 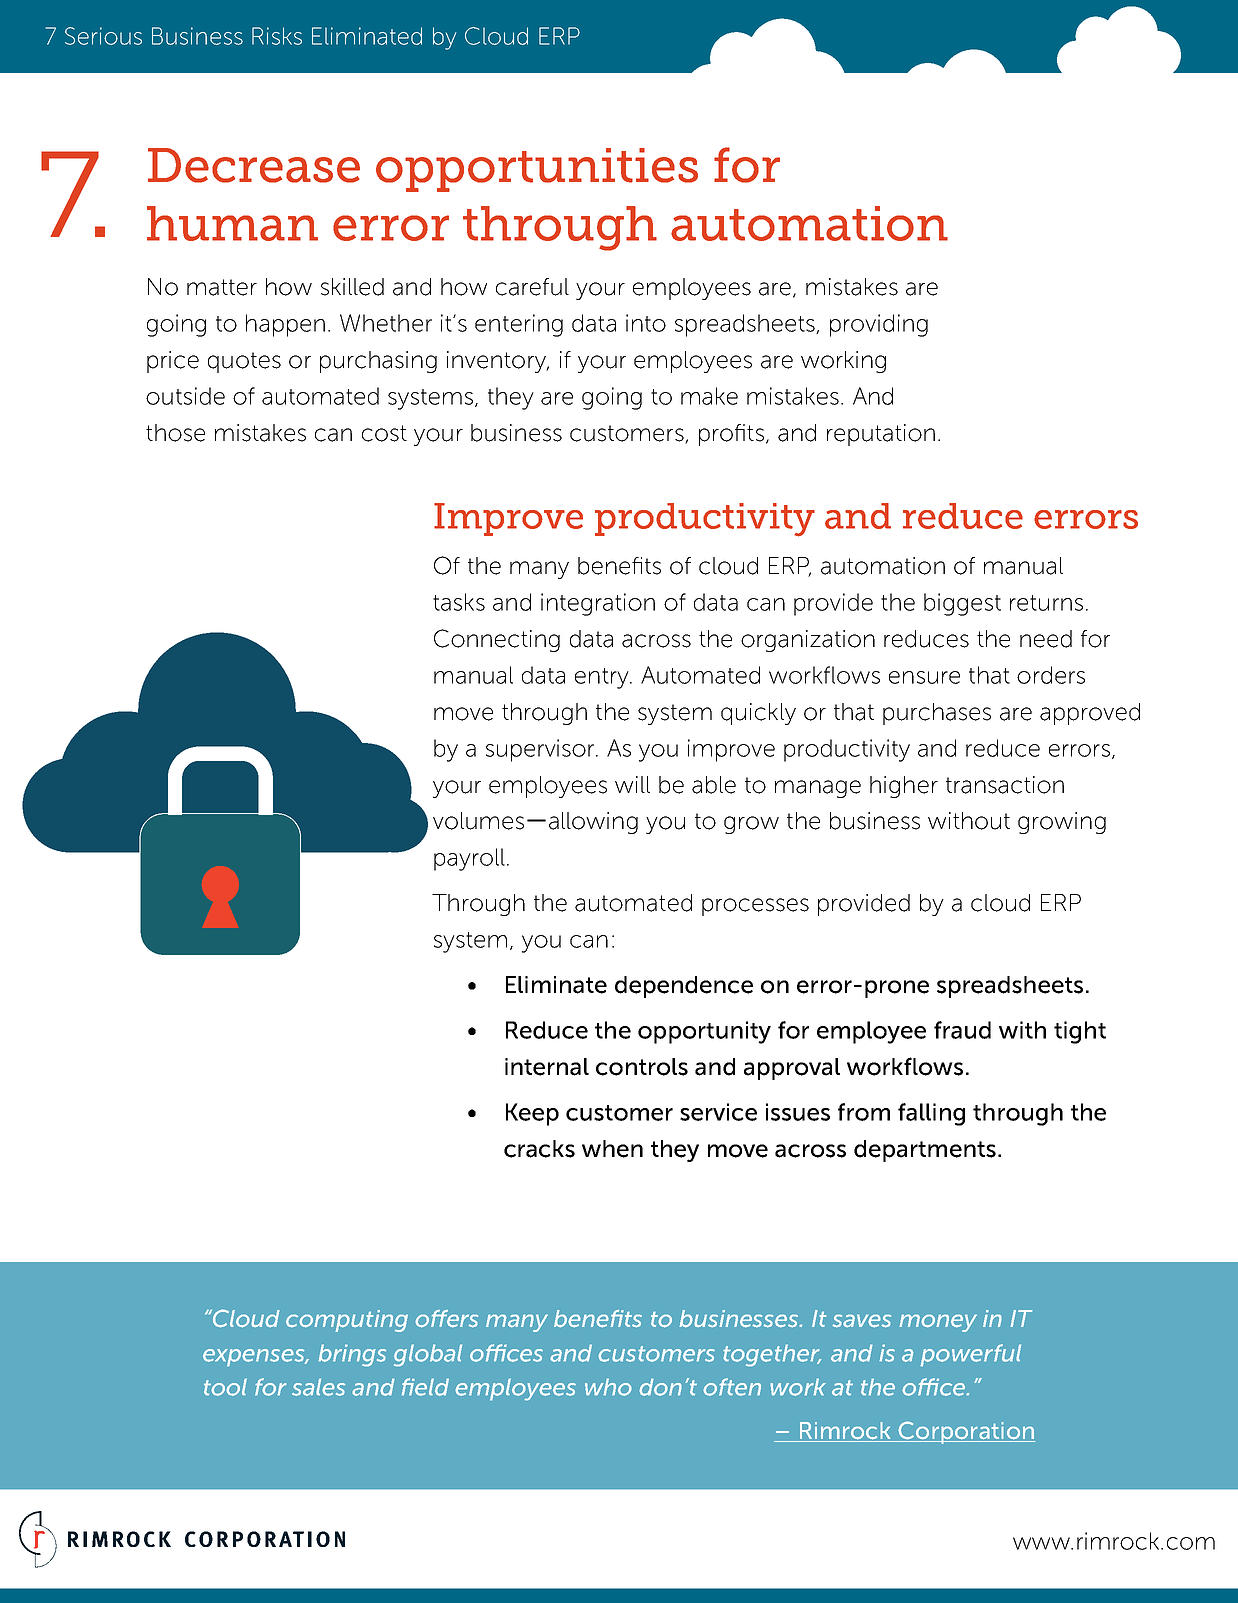 What do you see at coordinates (598, 604) in the screenshot?
I see `integration` at bounding box center [598, 604].
